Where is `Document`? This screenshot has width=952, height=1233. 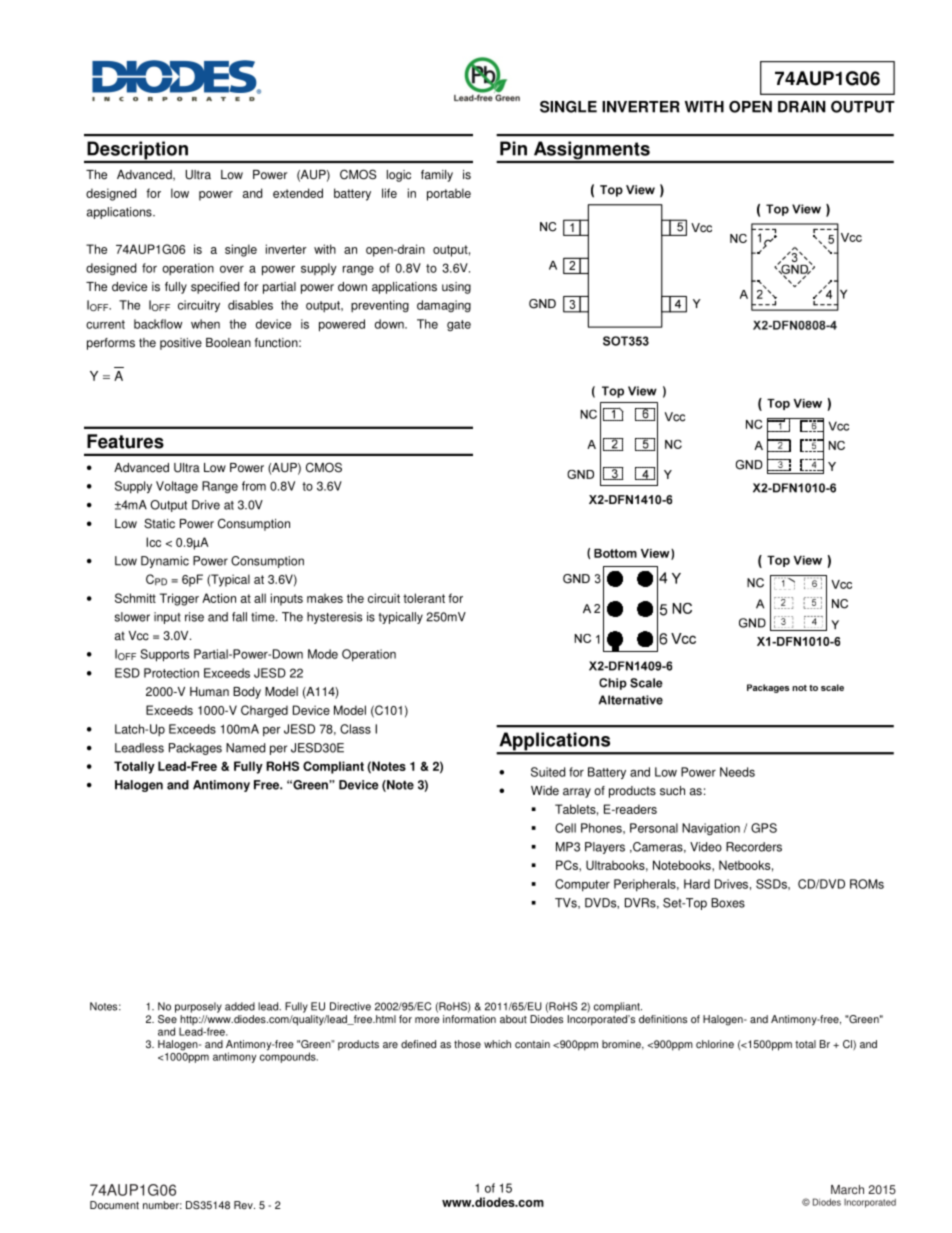
Document is located at coordinates (114, 1205).
